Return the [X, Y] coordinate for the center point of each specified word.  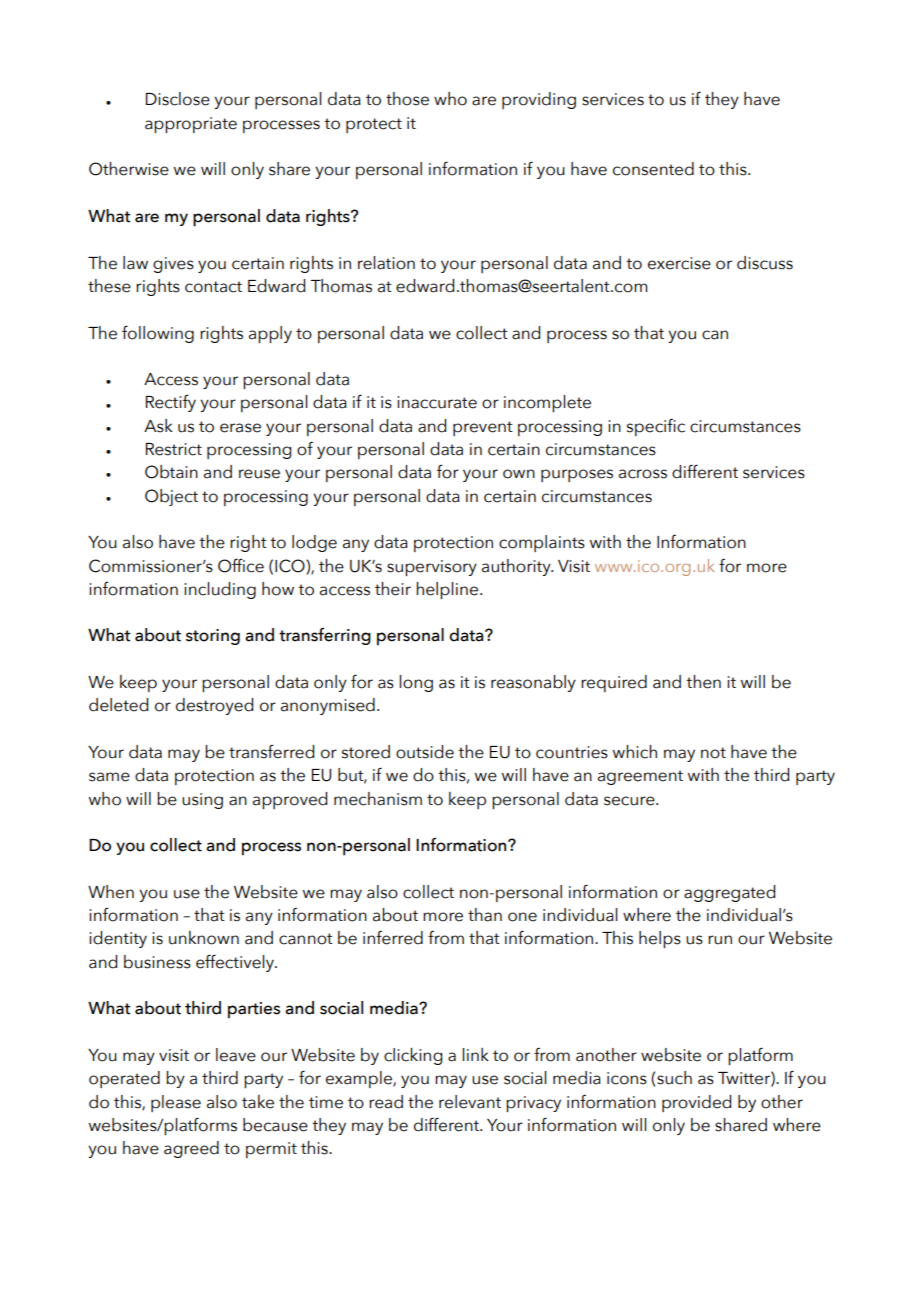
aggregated [729, 893]
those [407, 99]
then [703, 682]
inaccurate [437, 402]
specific [656, 427]
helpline [448, 590]
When [111, 892]
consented [653, 169]
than [485, 915]
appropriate [191, 125]
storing [213, 637]
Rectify [171, 403]
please [176, 1103]
